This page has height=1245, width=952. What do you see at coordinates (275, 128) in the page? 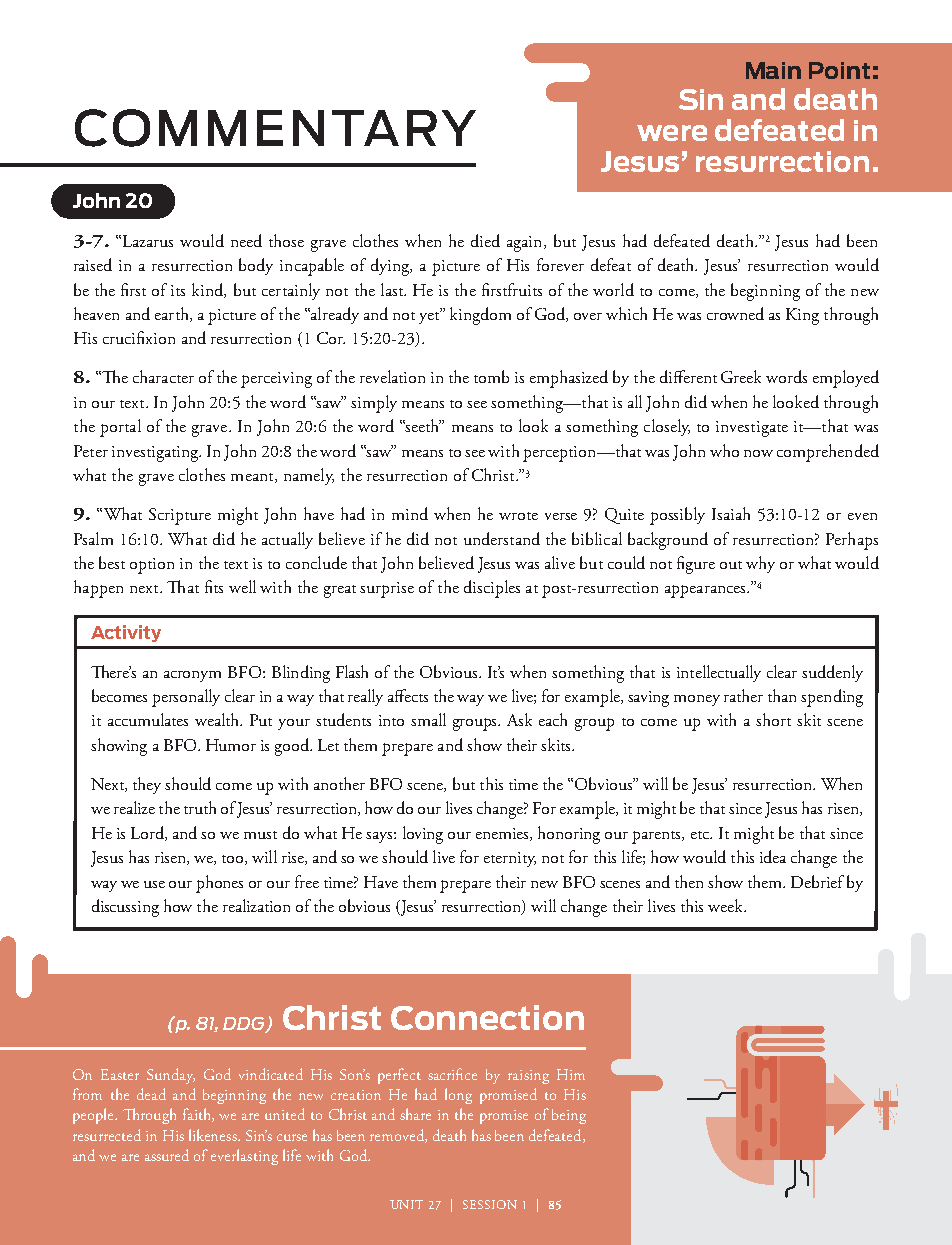
I see `COMMENTARY` at bounding box center [275, 128].
